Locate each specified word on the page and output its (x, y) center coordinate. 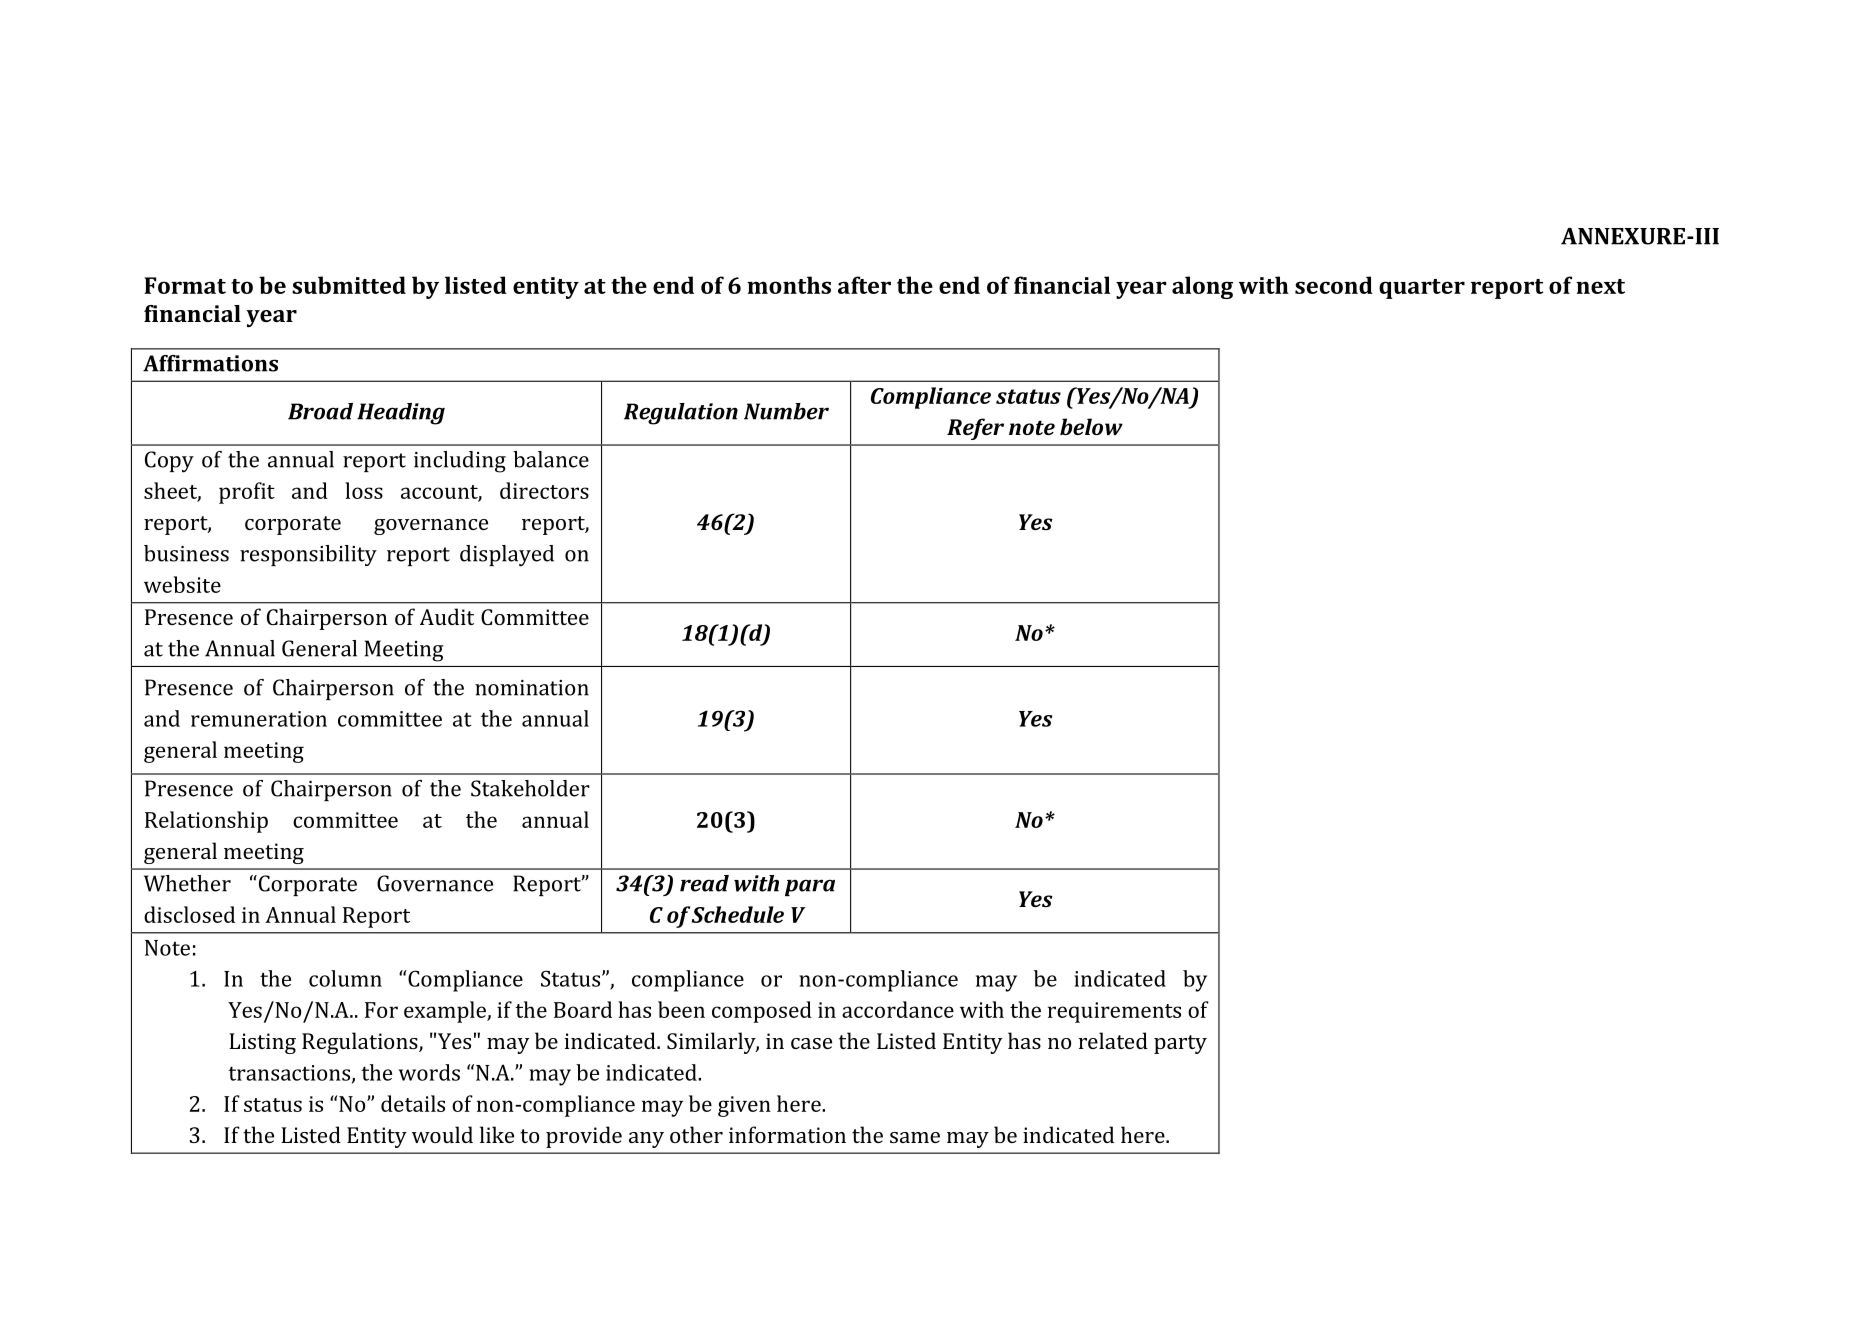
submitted (349, 285)
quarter (1422, 289)
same (915, 1137)
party (1180, 1044)
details (413, 1103)
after (864, 285)
